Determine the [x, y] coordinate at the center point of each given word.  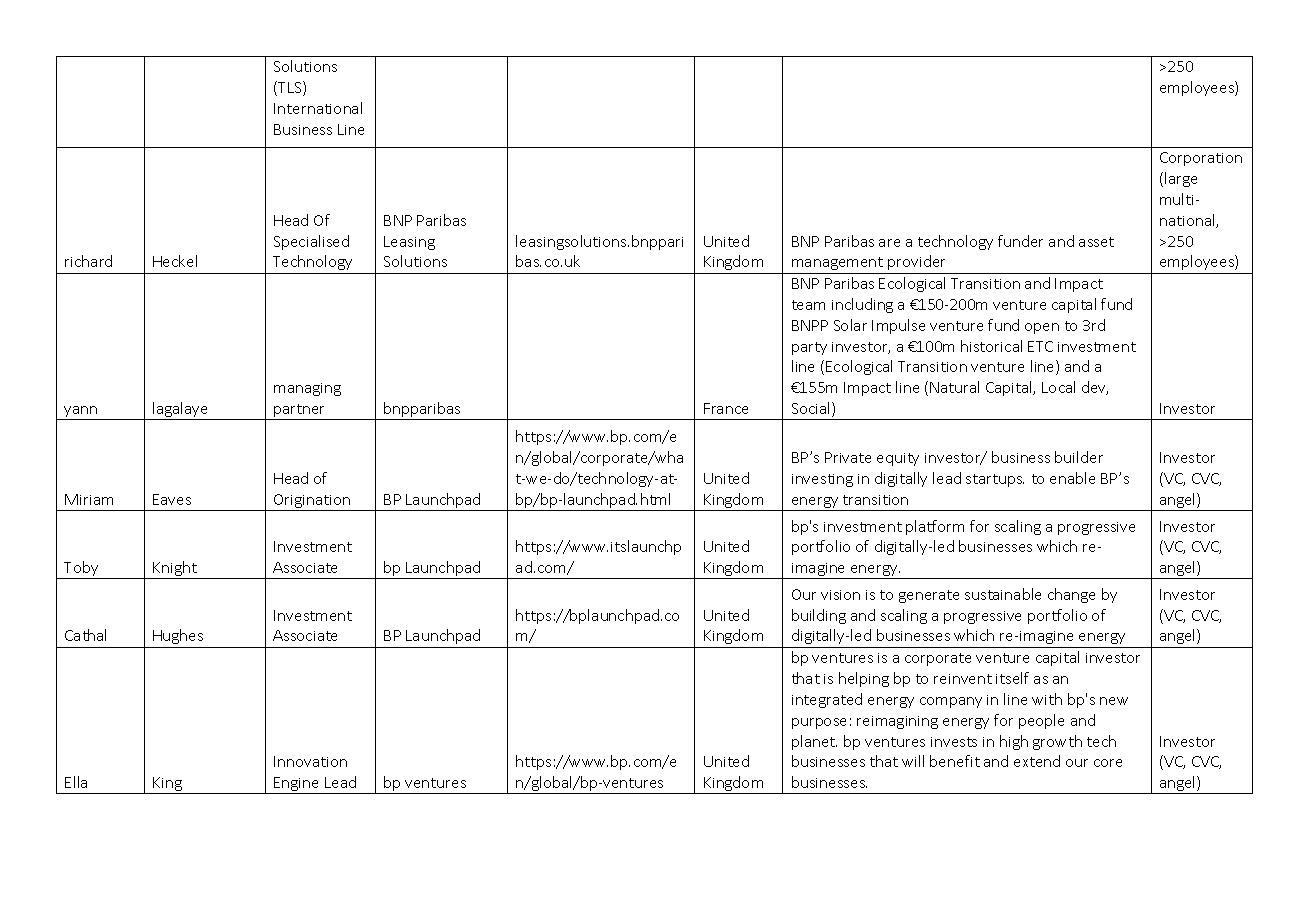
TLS [290, 88]
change [1071, 595]
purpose [819, 723]
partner [300, 412]
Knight [175, 570]
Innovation [310, 761]
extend [1037, 761]
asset [1096, 242]
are [889, 243]
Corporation [1201, 159]
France [726, 408]
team [808, 305]
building [819, 616]
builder [1079, 457]
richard [88, 261]
